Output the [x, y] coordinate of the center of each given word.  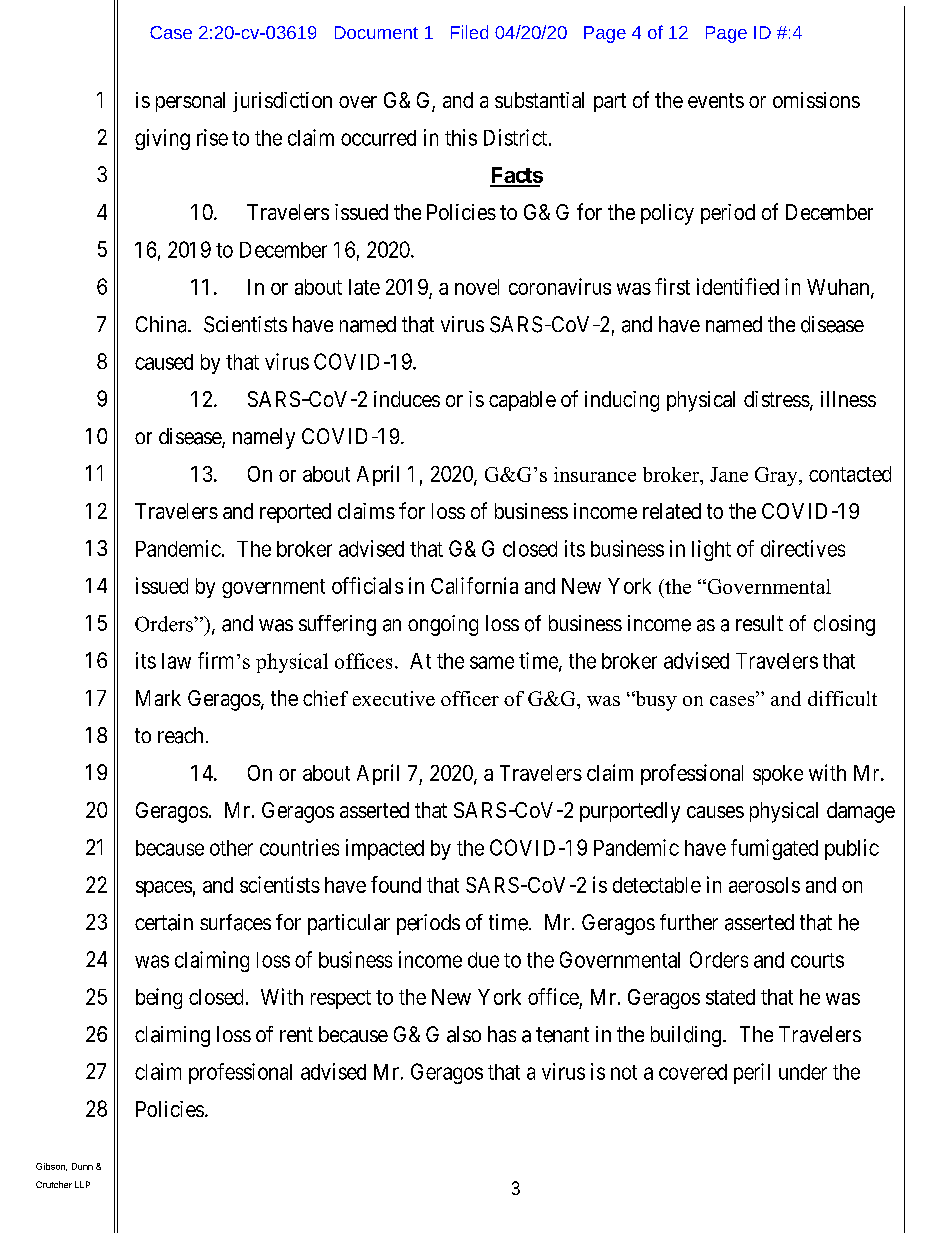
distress [777, 399]
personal [190, 102]
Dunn [82, 1166]
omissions [816, 100]
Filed [469, 32]
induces [407, 399]
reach [180, 735]
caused [164, 362]
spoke [778, 775]
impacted [385, 849]
